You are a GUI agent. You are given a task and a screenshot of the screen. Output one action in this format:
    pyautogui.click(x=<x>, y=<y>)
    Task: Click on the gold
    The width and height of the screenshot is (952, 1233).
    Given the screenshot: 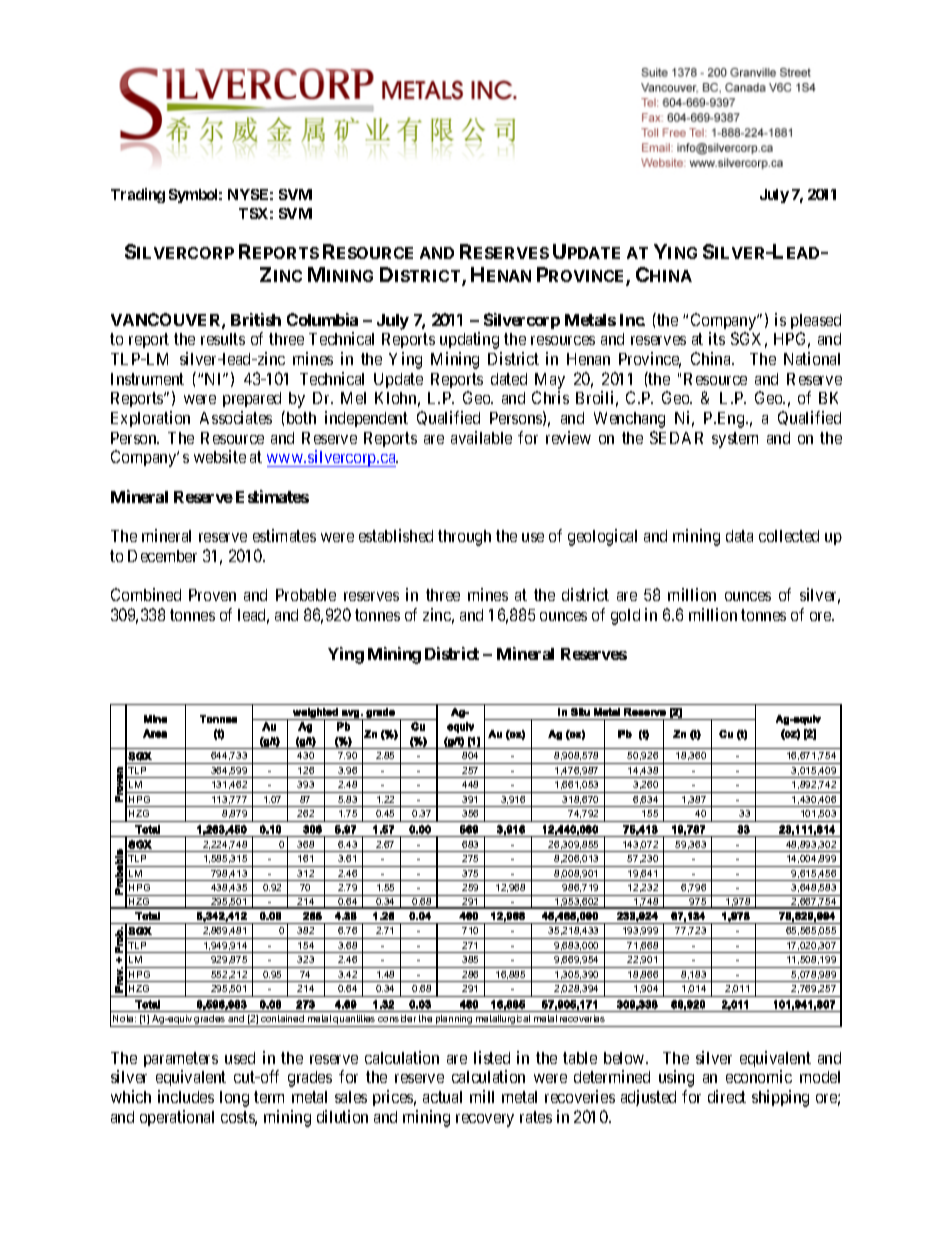 What is the action you would take?
    pyautogui.click(x=625, y=617)
